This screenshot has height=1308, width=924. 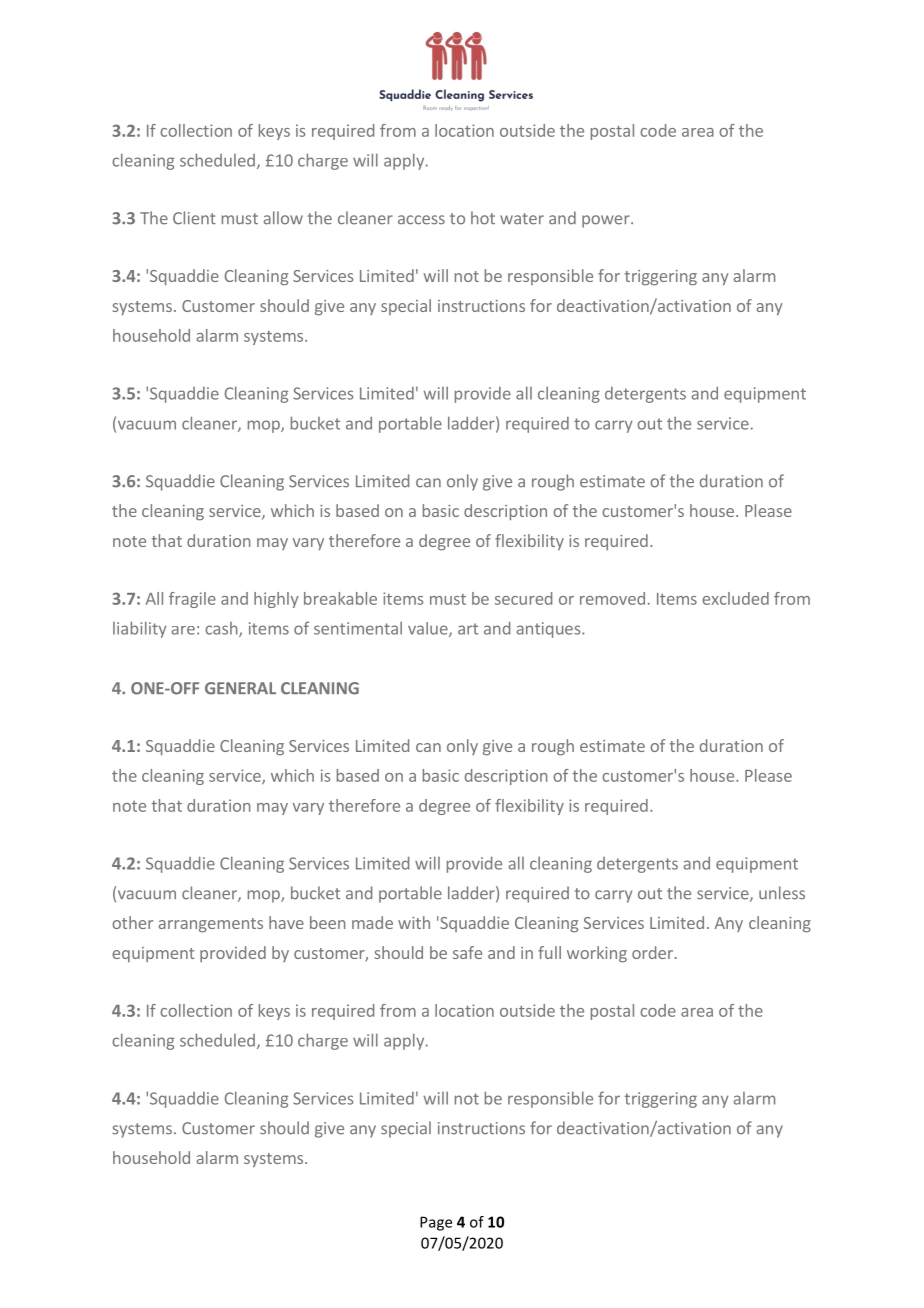 I want to click on power, so click(x=607, y=221).
